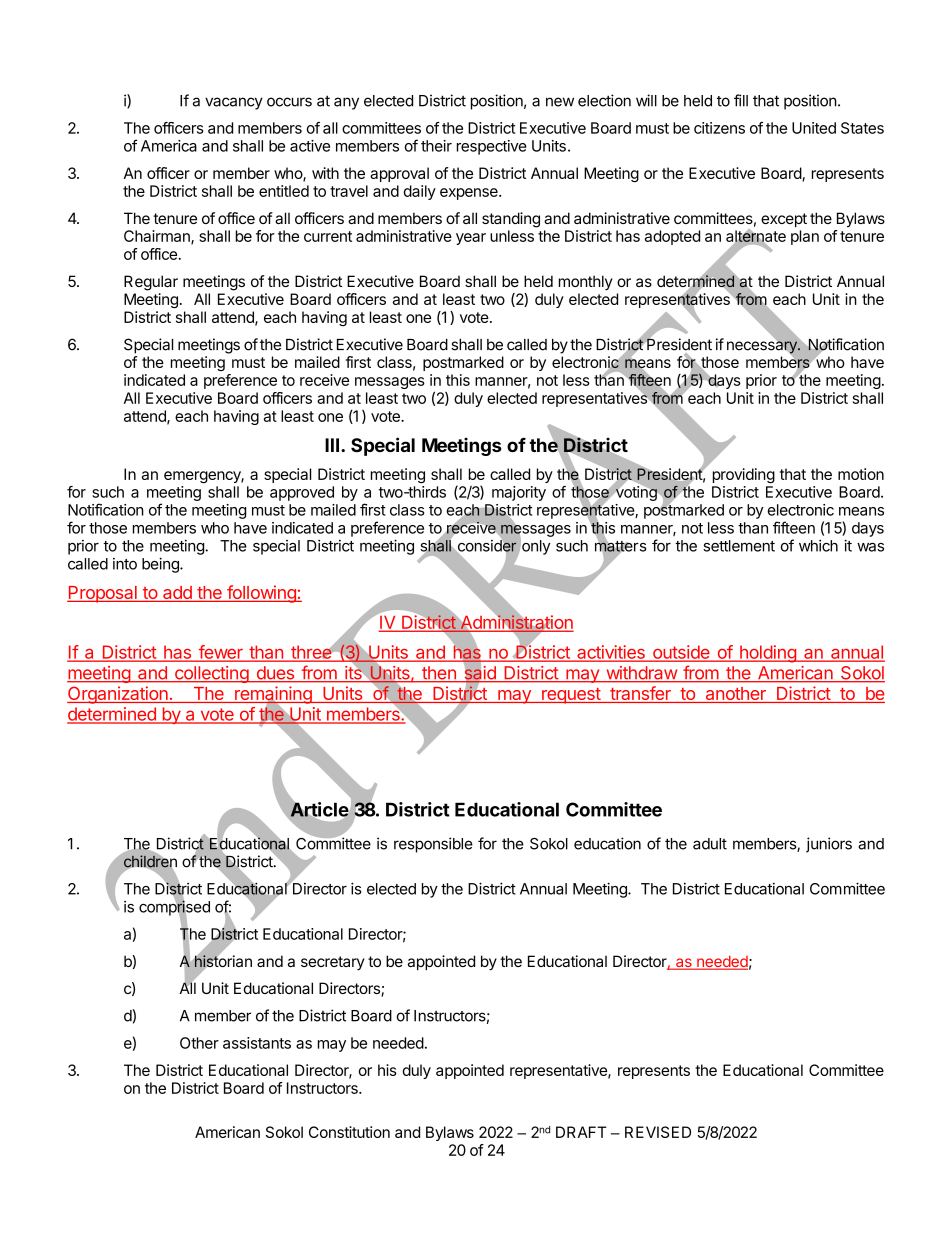 The image size is (952, 1233). I want to click on responsible, so click(433, 845).
